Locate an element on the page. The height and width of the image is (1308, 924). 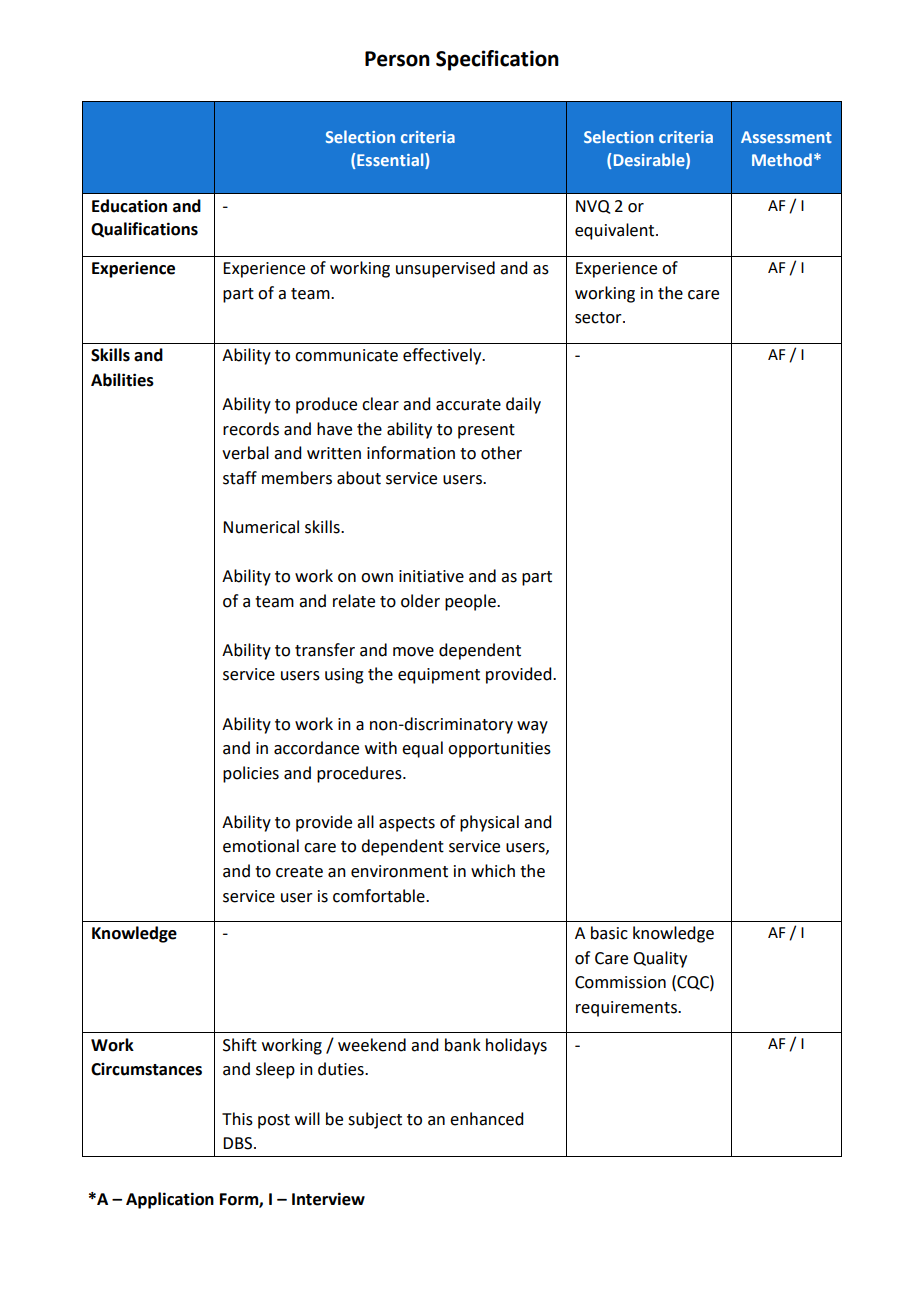
Education is located at coordinates (129, 206).
